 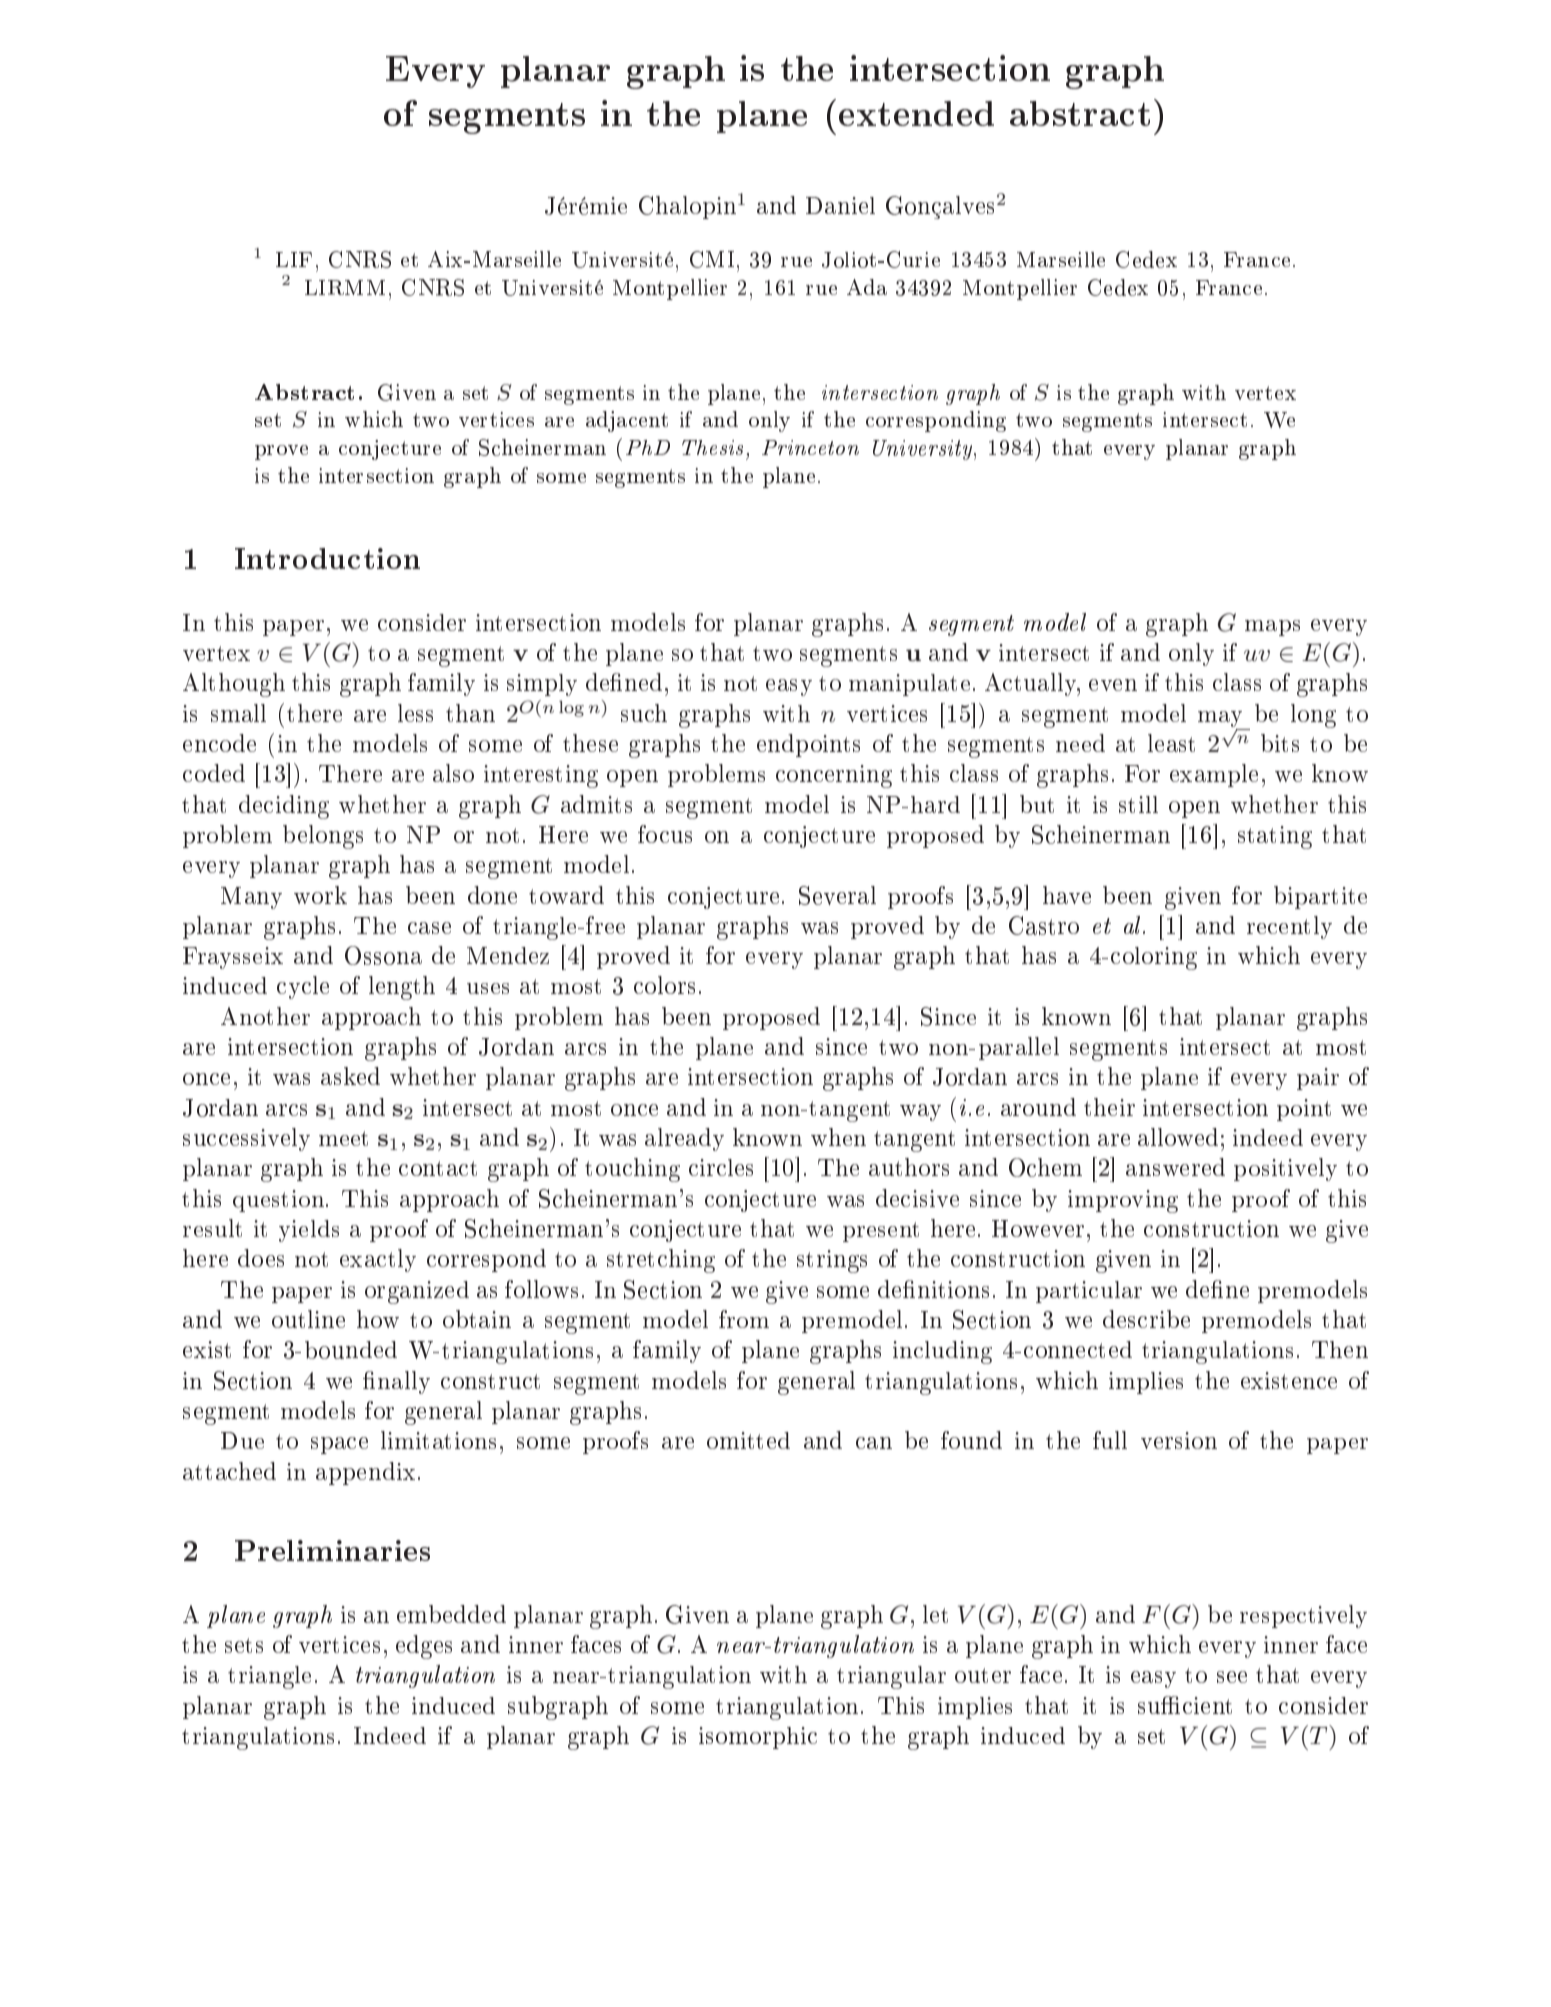 I want to click on Although, so click(x=234, y=685).
